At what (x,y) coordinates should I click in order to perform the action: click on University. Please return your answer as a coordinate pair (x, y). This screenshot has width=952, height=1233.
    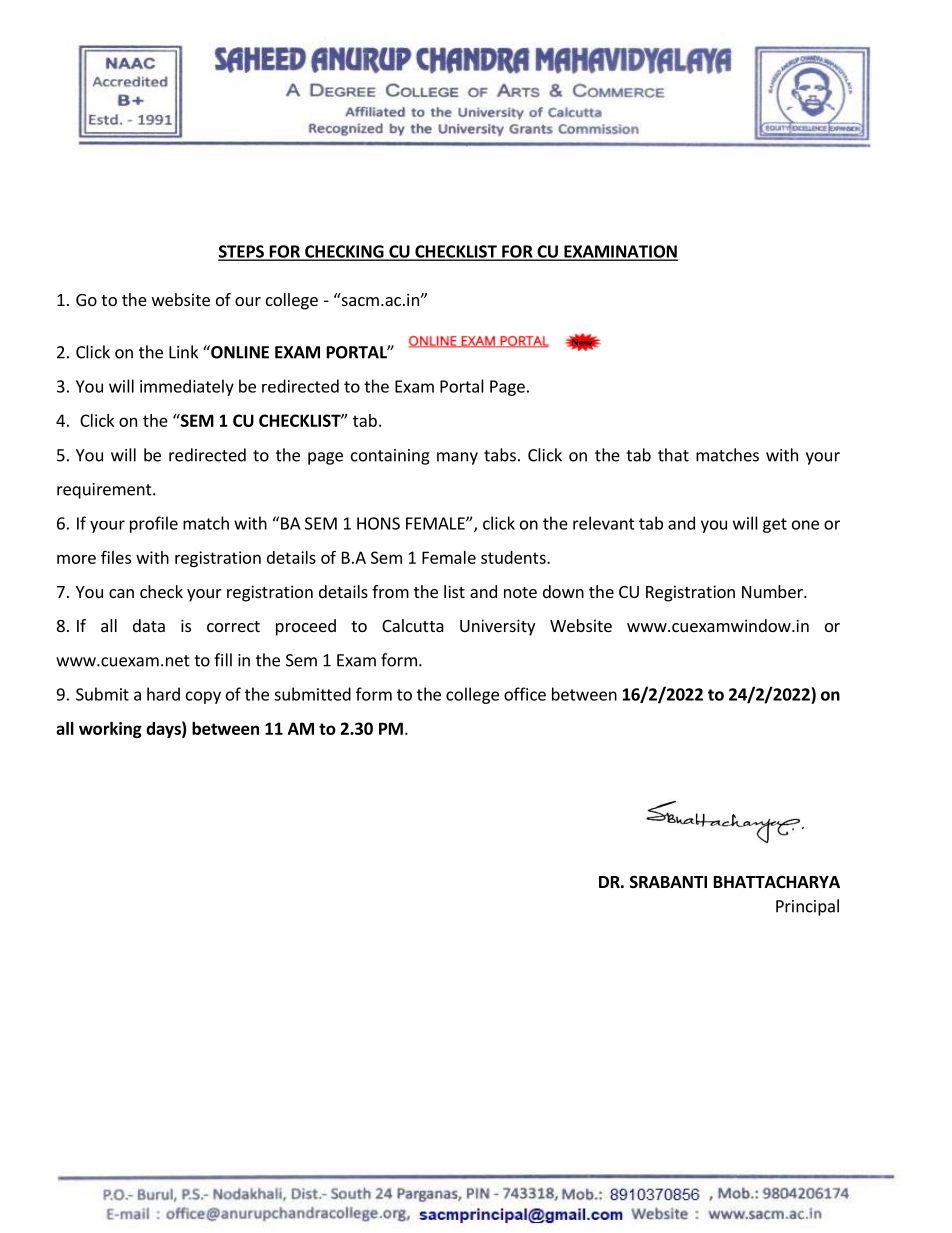
    Looking at the image, I should click on (497, 627).
